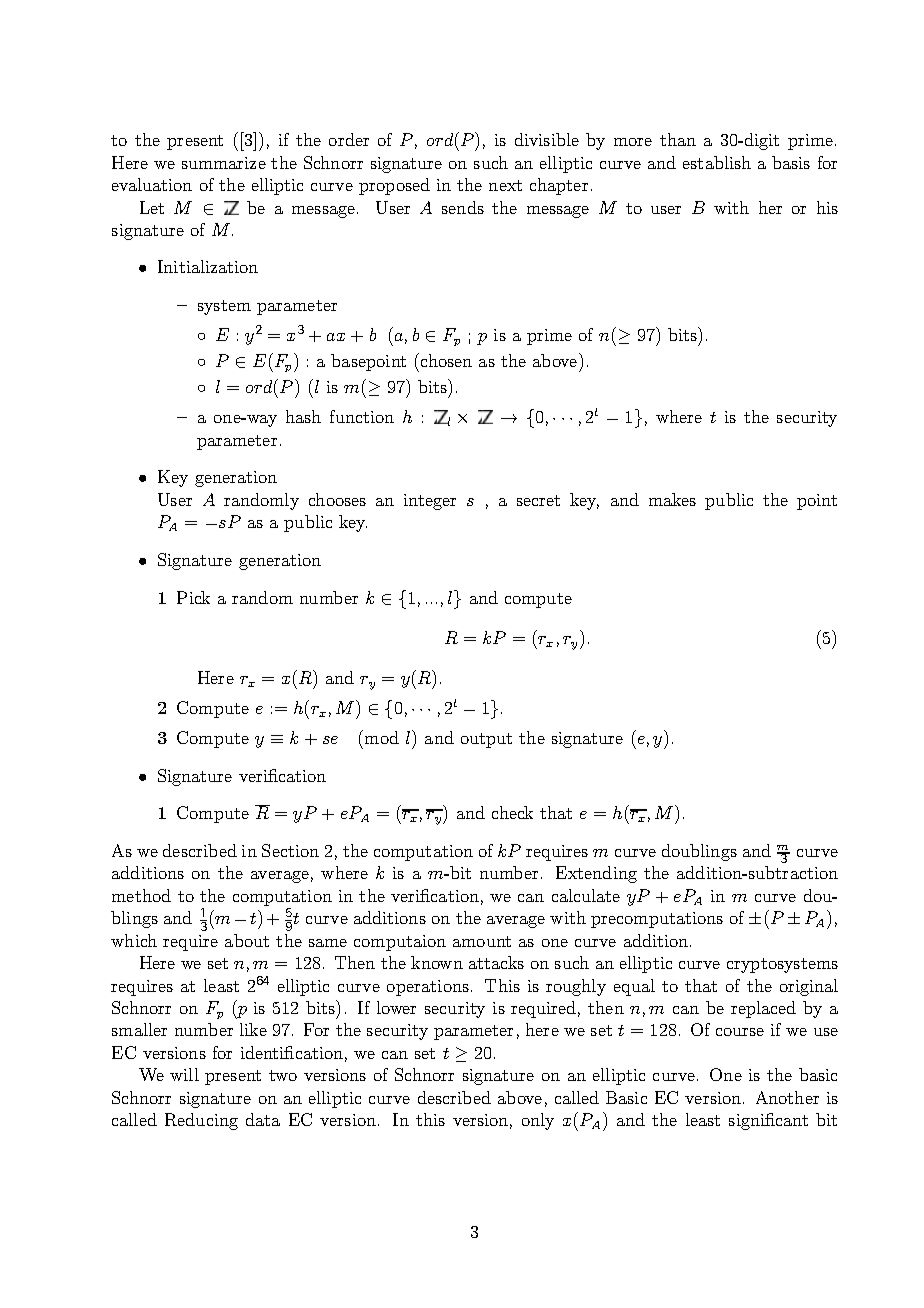  Describe the element at coordinates (512, 812) in the document. I see `check` at that location.
